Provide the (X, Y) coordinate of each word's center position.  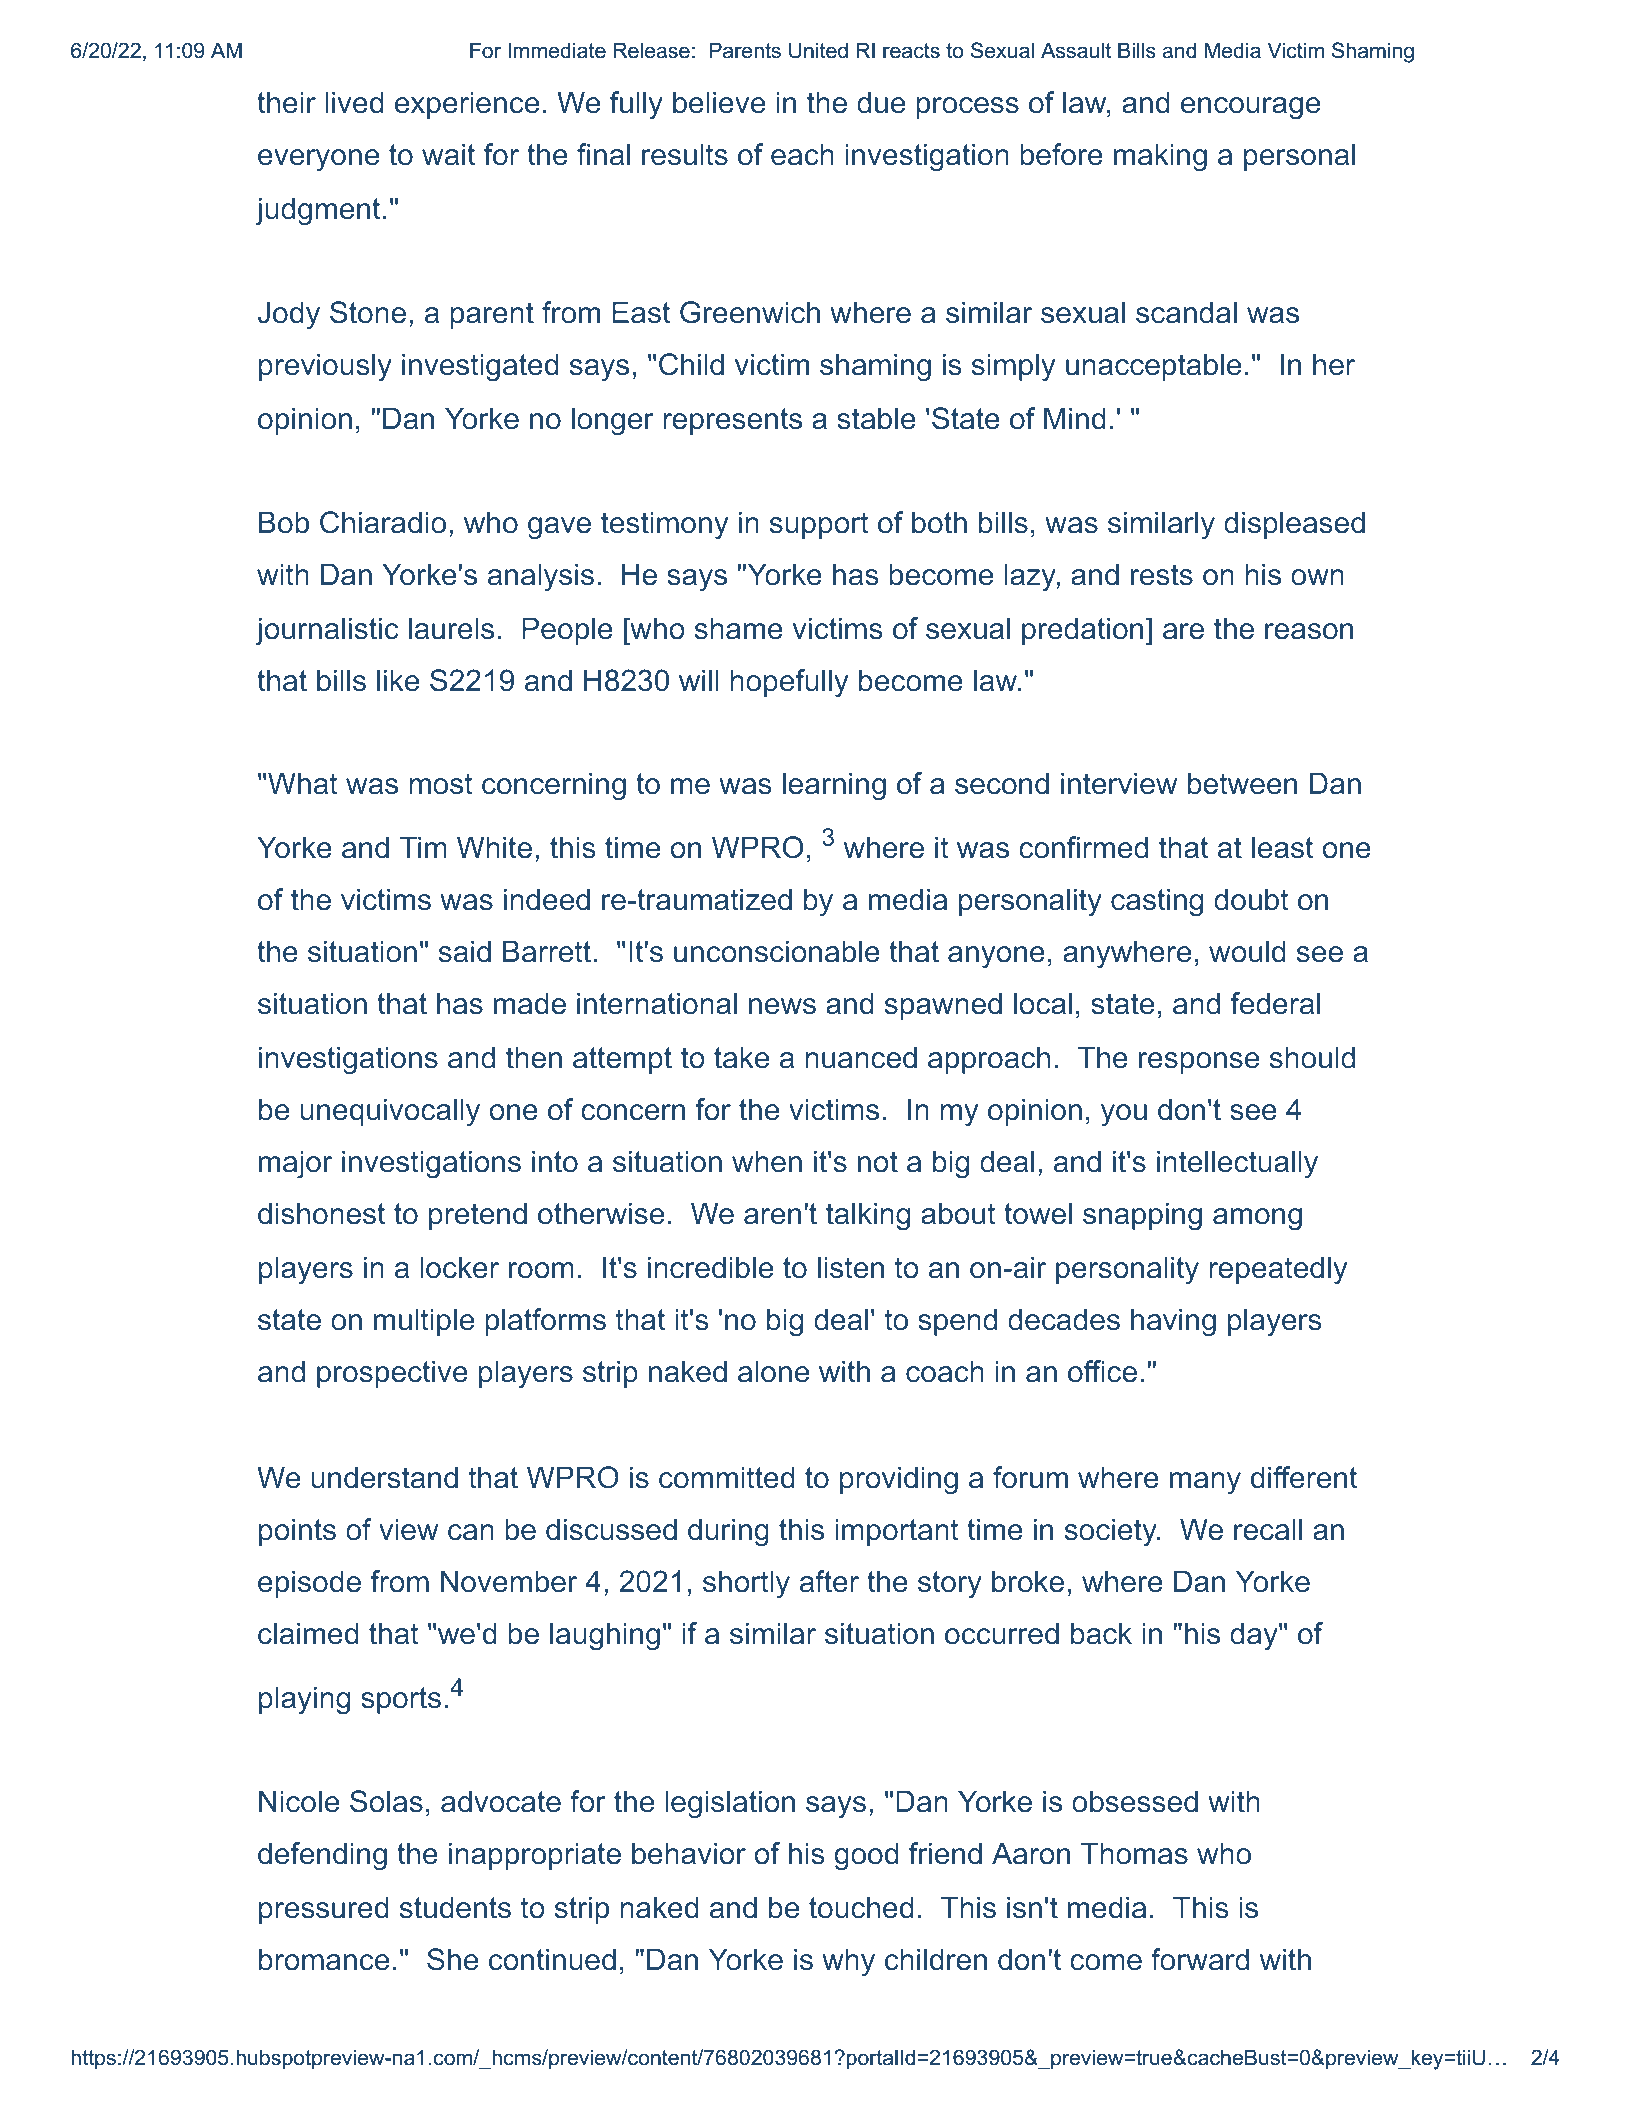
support (819, 525)
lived (354, 102)
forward (1200, 1959)
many (1205, 1483)
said (465, 951)
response (1199, 1063)
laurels (451, 628)
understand (384, 1477)
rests (1162, 575)
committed (726, 1477)
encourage (1250, 108)
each (802, 154)
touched (861, 1907)
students (455, 1907)
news (782, 1006)
